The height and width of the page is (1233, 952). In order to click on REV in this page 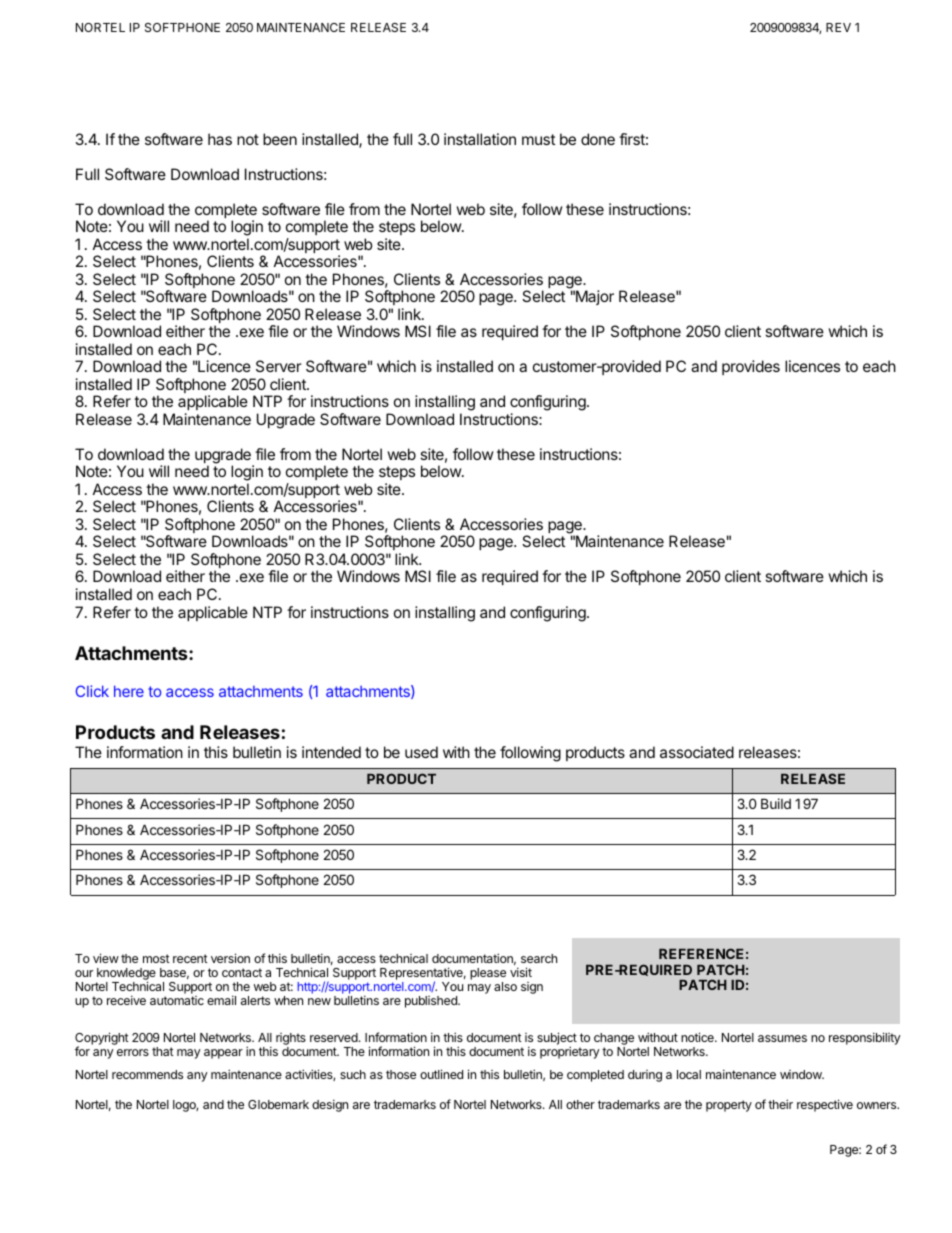, I will do `click(838, 27)`.
